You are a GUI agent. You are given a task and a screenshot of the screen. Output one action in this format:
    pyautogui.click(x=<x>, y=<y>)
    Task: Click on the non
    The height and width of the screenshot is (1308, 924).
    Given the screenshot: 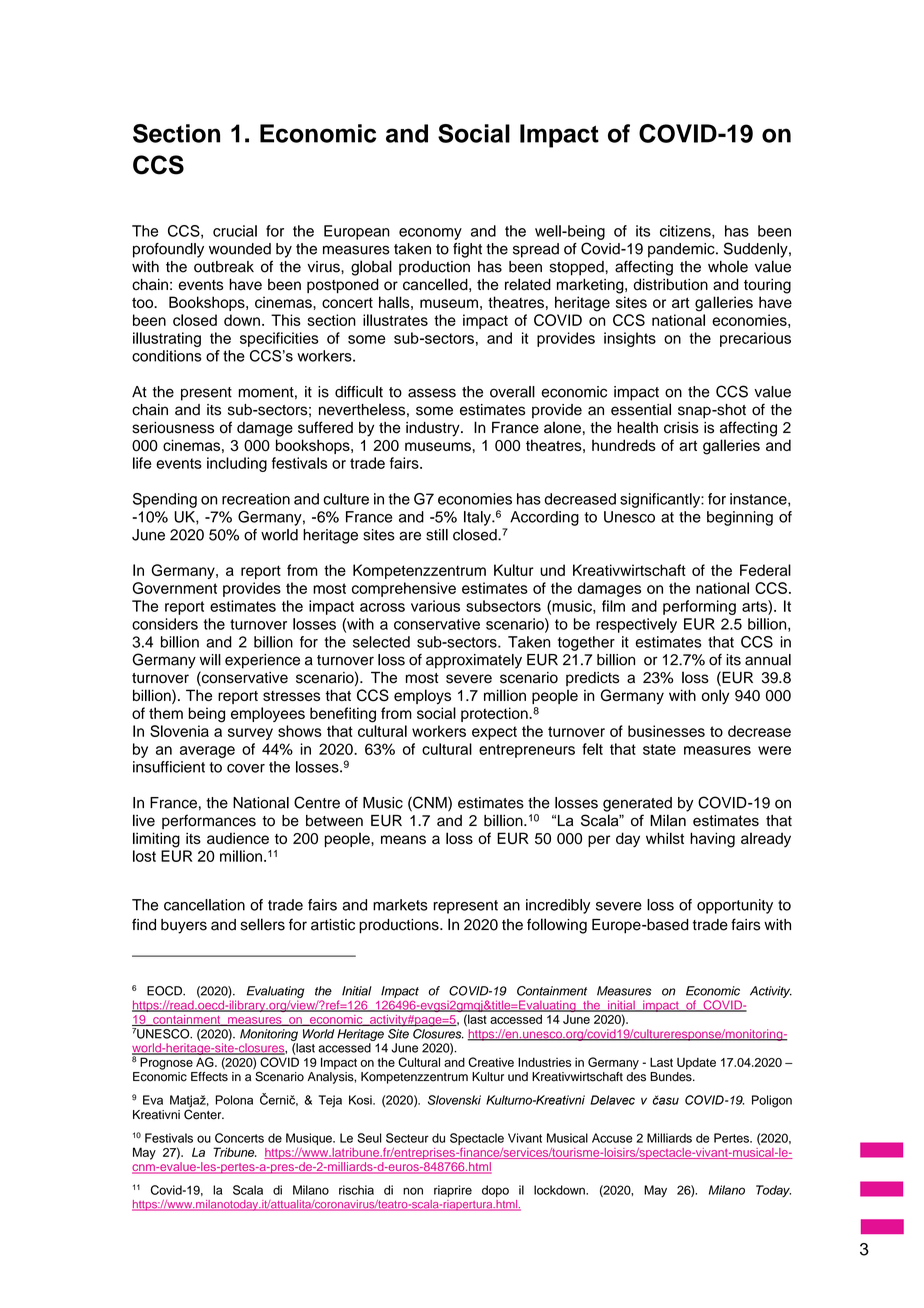 What is the action you would take?
    pyautogui.click(x=413, y=1191)
